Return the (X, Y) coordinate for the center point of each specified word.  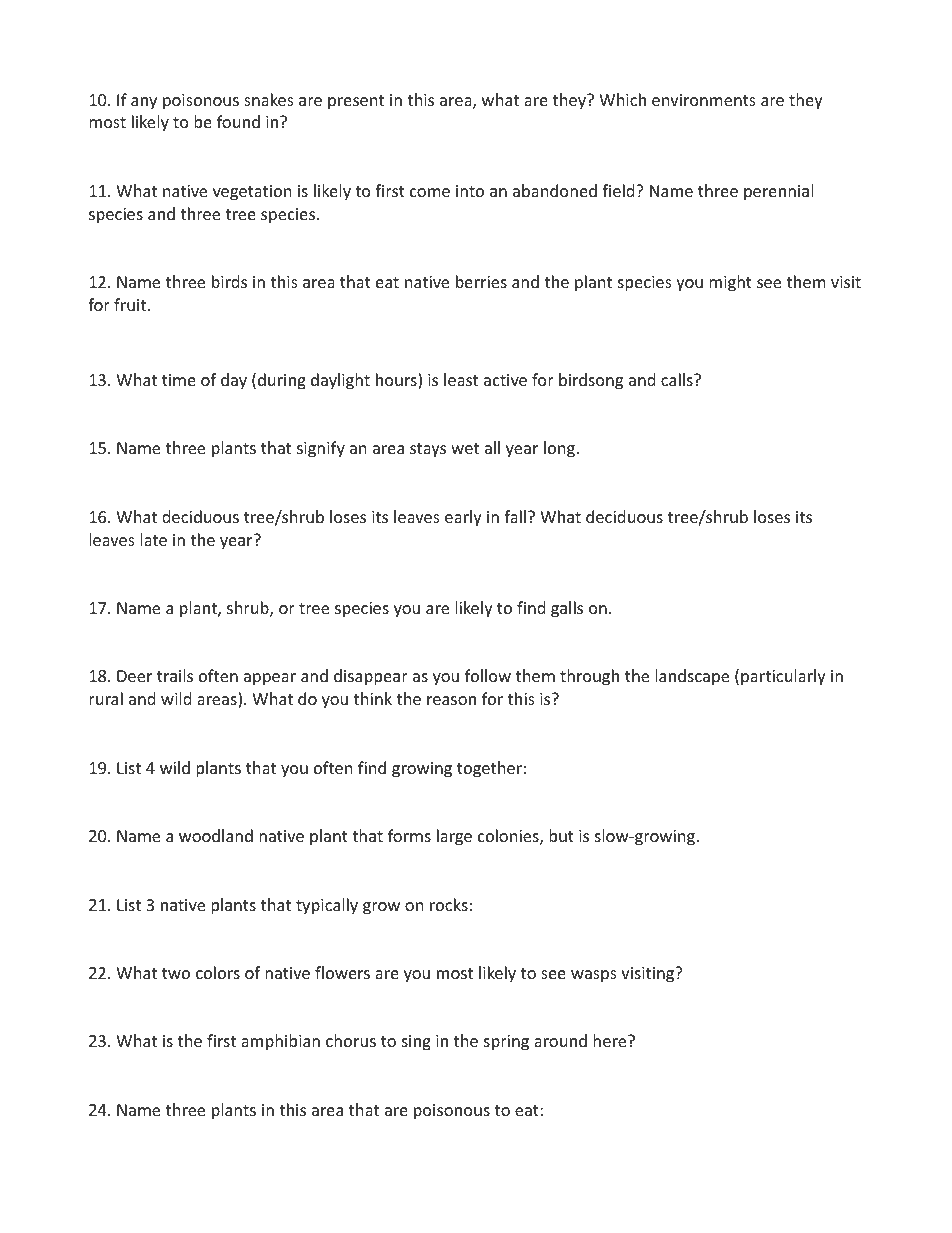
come (430, 192)
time (179, 380)
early (463, 518)
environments (704, 100)
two (176, 973)
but (561, 835)
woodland (216, 835)
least (461, 379)
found (238, 121)
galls (567, 609)
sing (416, 1043)
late (153, 539)
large (454, 837)
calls (678, 379)
